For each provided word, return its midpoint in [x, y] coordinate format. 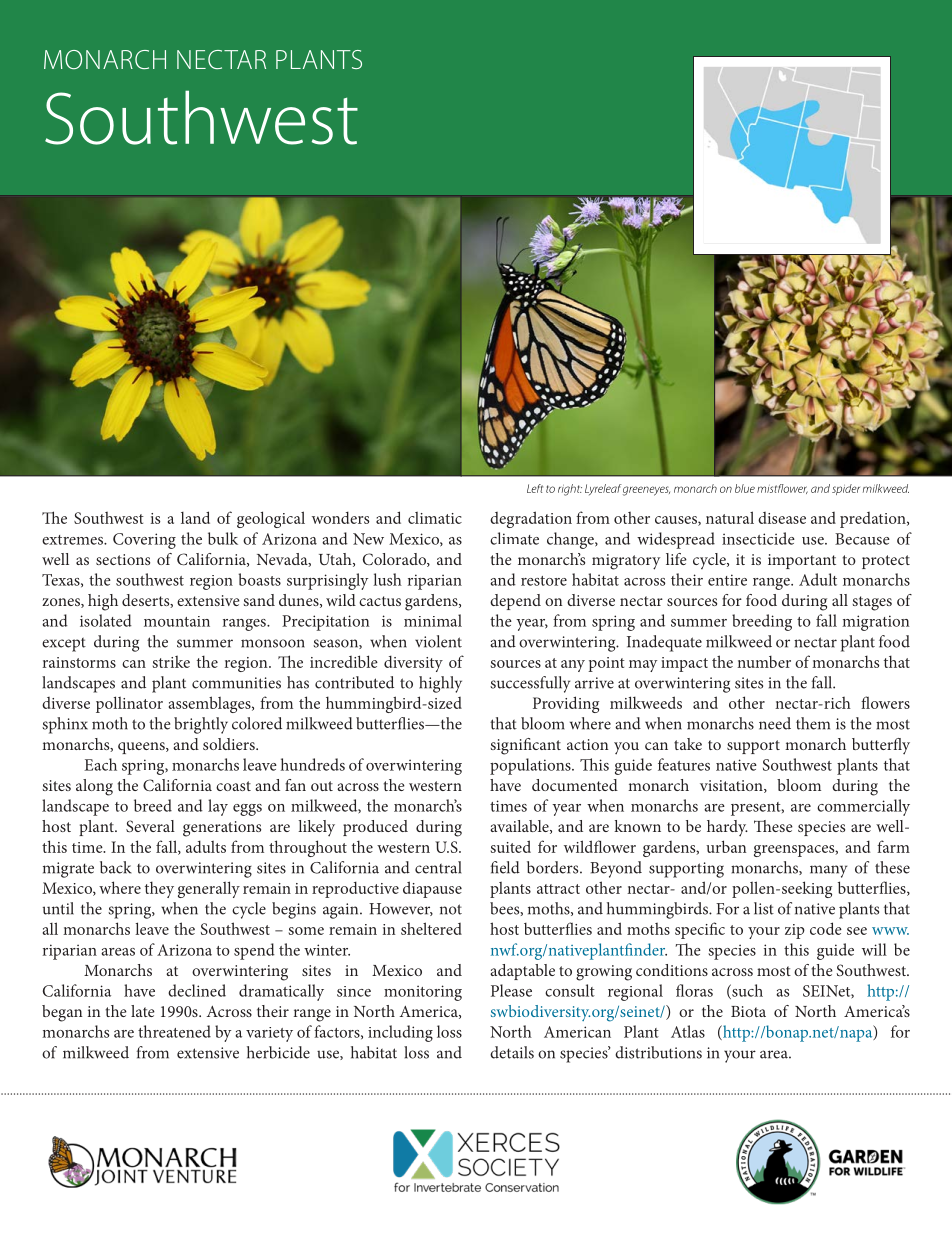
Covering [144, 541]
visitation [732, 786]
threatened [174, 1031]
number [764, 662]
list [764, 908]
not [451, 909]
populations [531, 766]
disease [782, 518]
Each [100, 764]
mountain [177, 621]
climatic [435, 518]
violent [438, 641]
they [159, 889]
